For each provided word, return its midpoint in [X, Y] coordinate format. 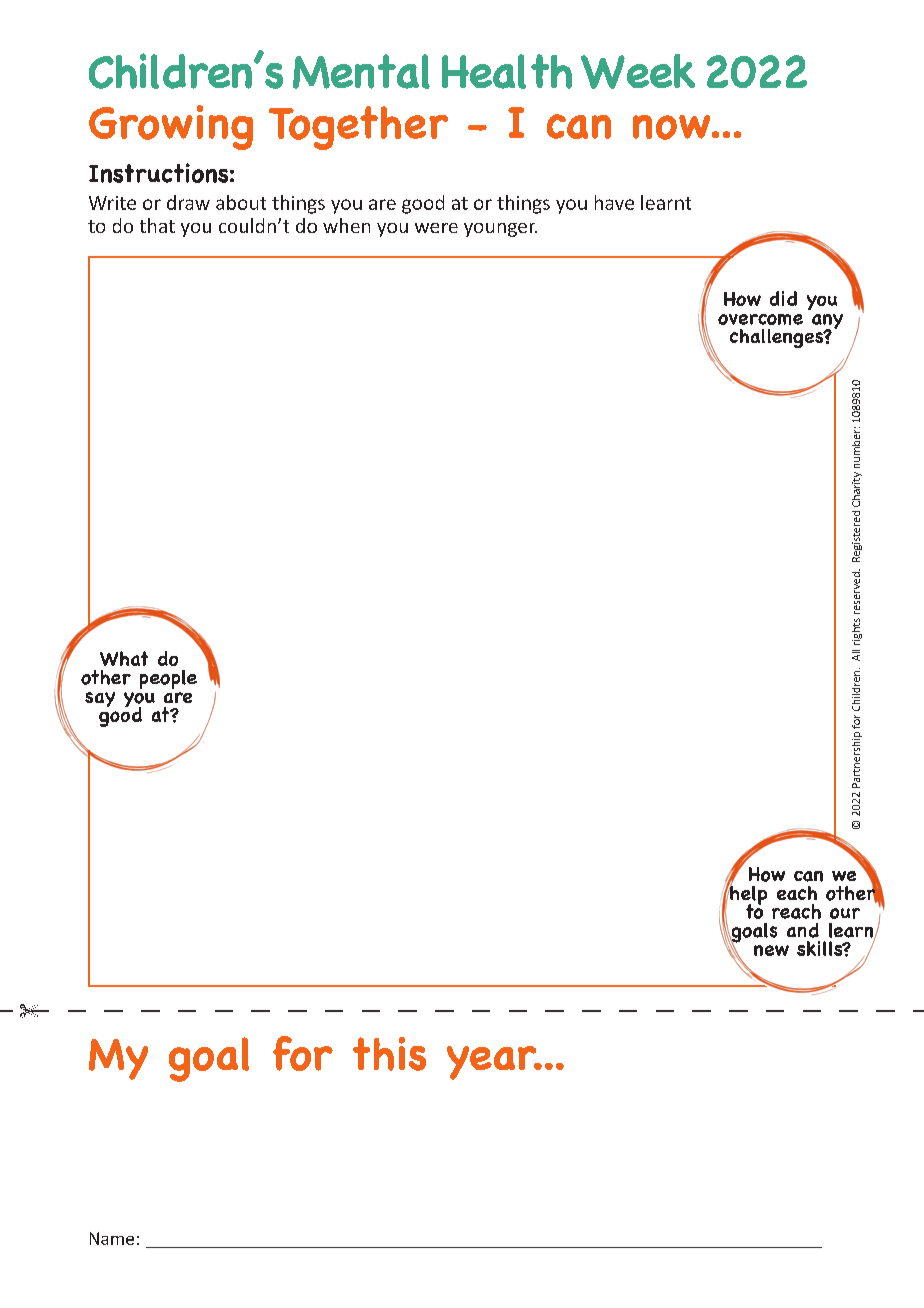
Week [638, 71]
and [803, 930]
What [124, 658]
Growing [171, 127]
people [168, 679]
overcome [760, 319]
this [389, 1054]
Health [507, 71]
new [771, 950]
